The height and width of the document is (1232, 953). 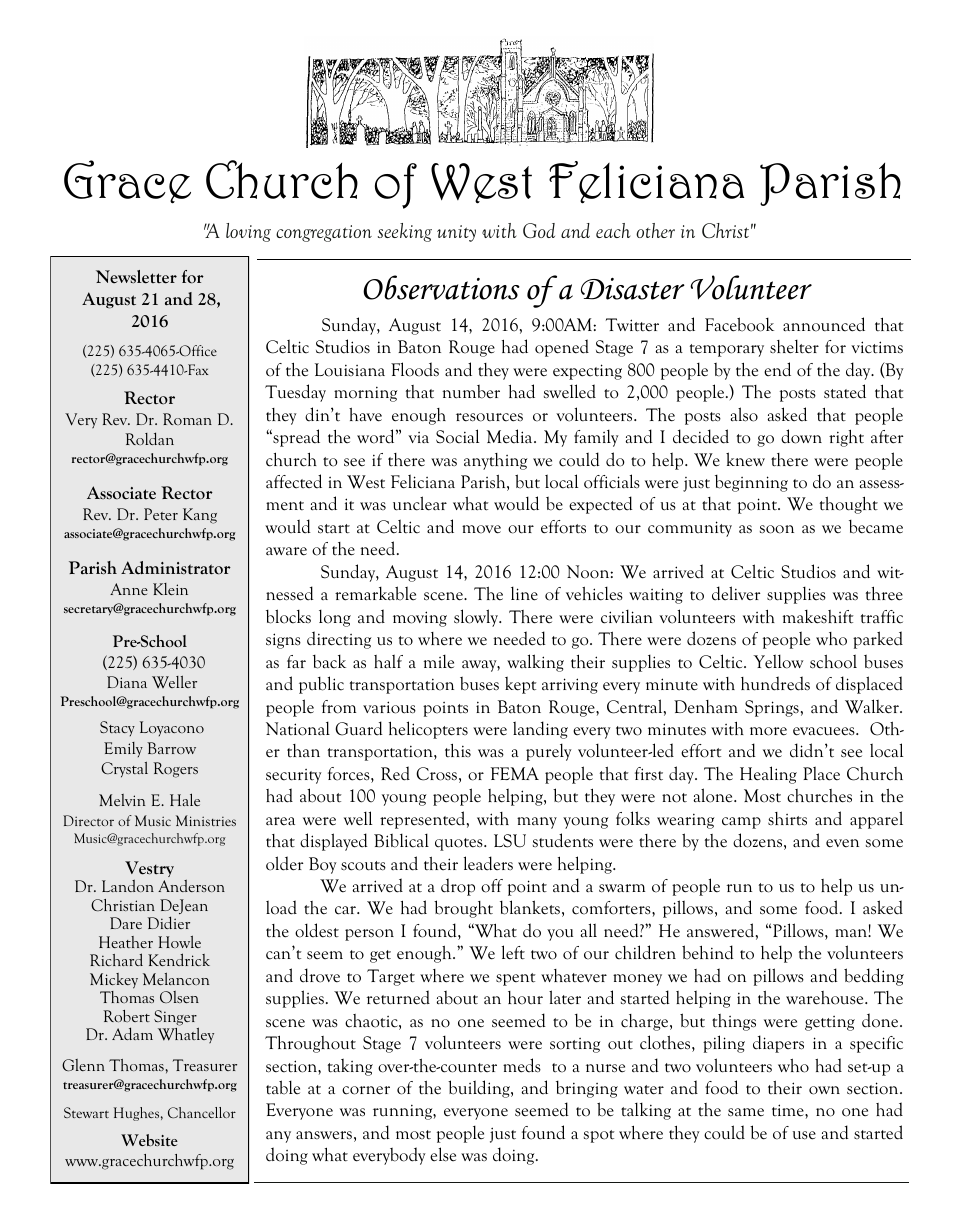 I want to click on hundreds, so click(x=775, y=683).
